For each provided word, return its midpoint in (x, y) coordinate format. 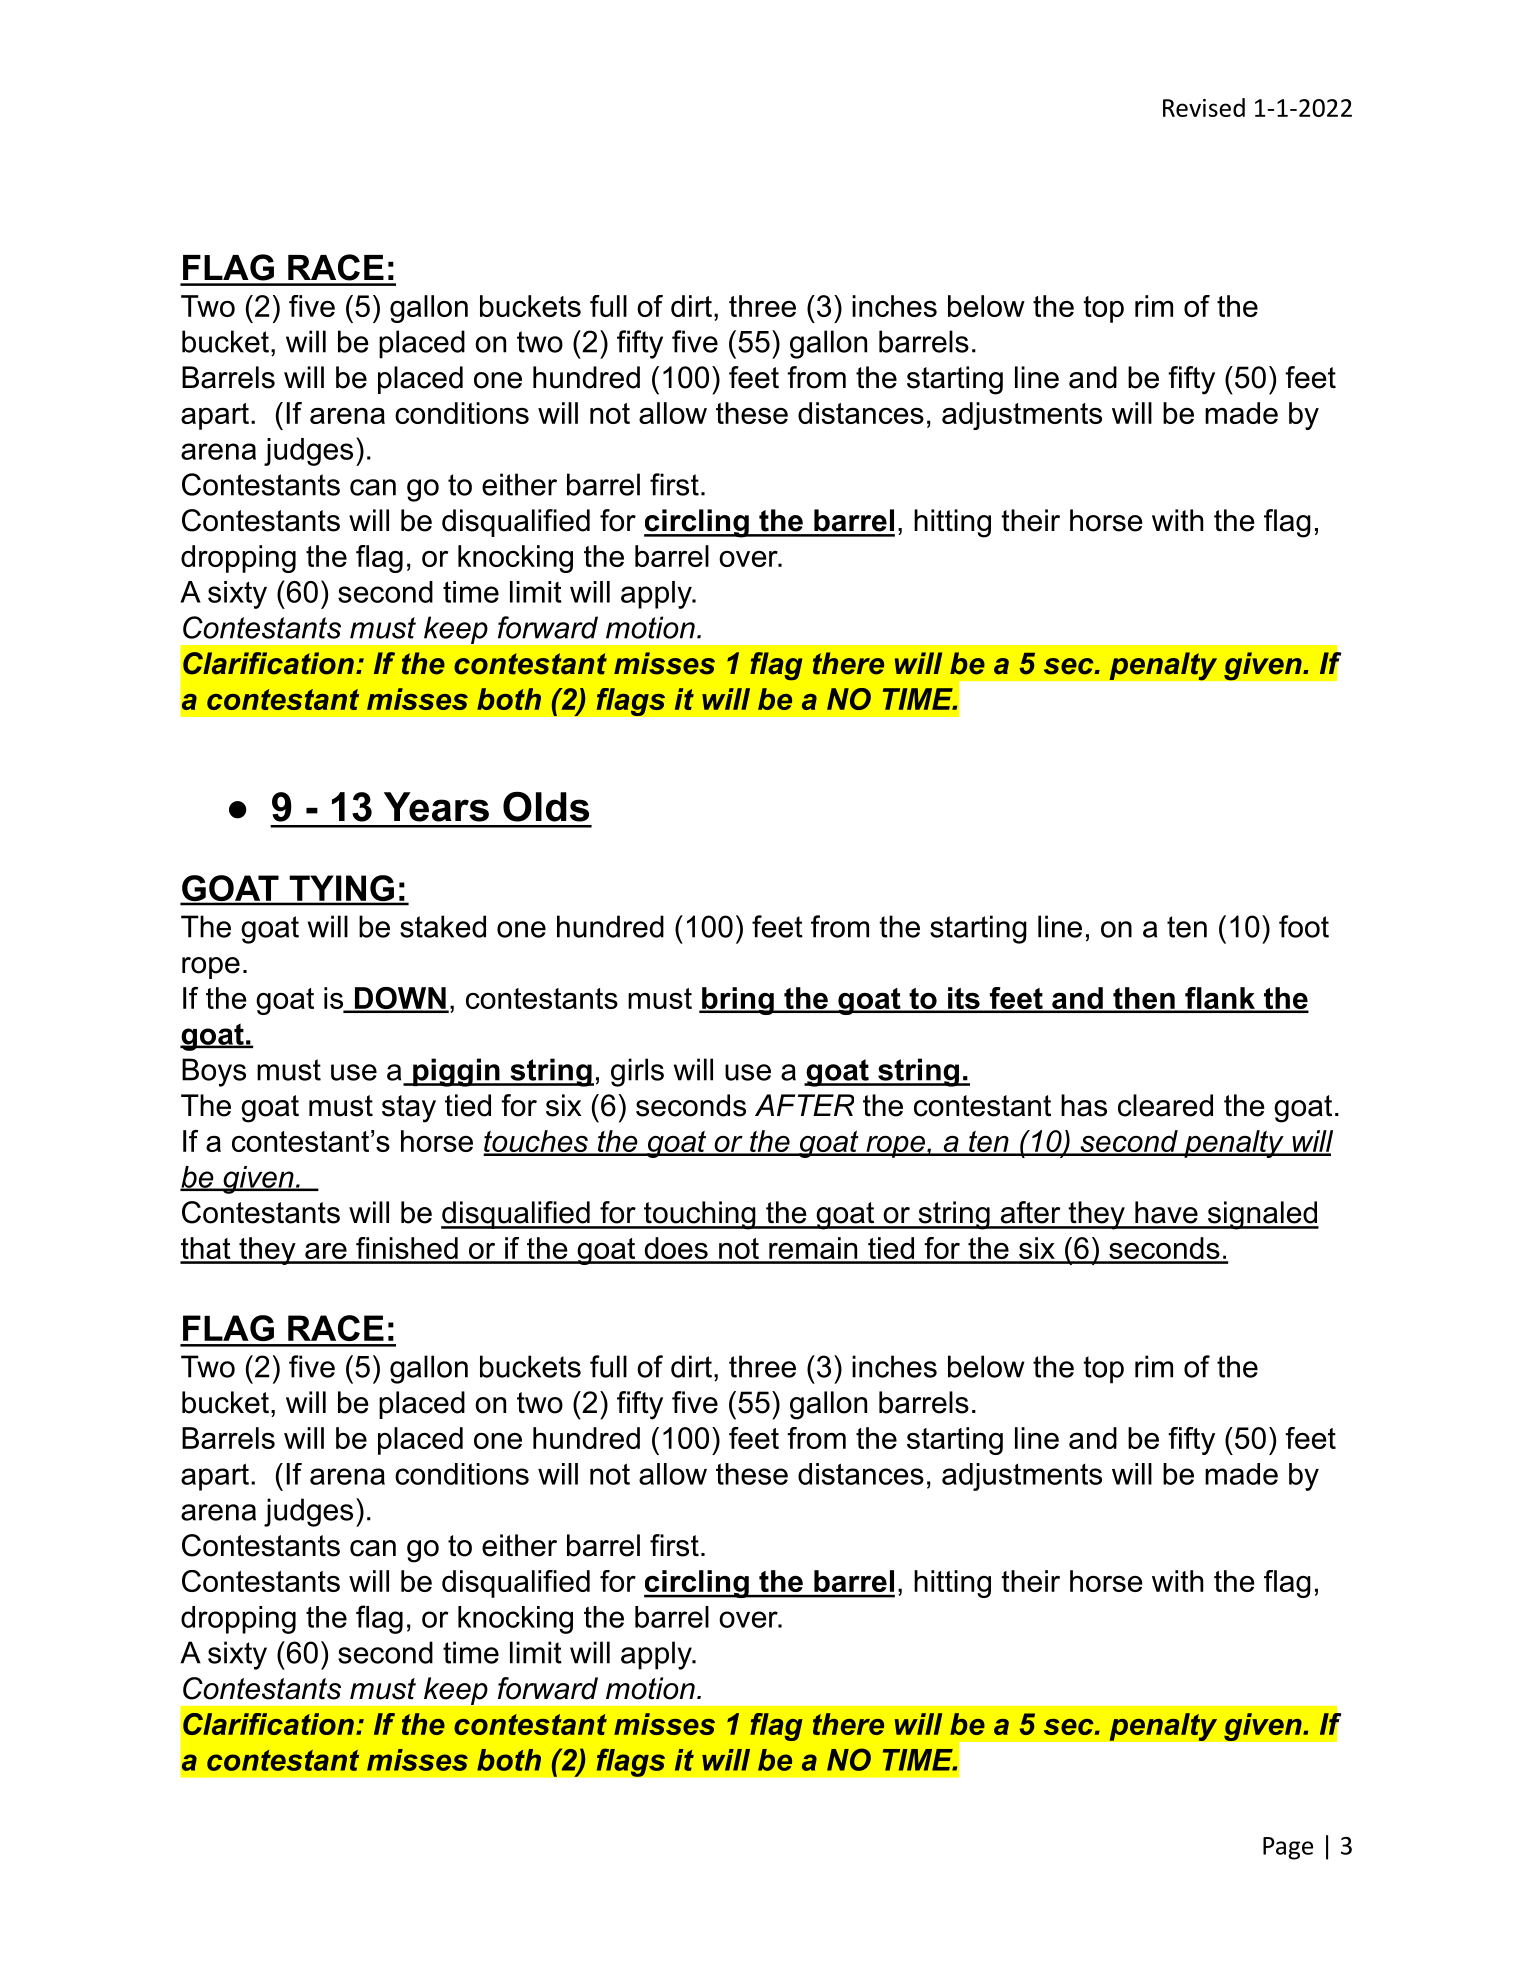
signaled (1262, 1215)
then (1144, 999)
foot (1304, 926)
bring (738, 1001)
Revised (1204, 107)
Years (436, 807)
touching (700, 1215)
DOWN (400, 999)
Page (1288, 1848)
